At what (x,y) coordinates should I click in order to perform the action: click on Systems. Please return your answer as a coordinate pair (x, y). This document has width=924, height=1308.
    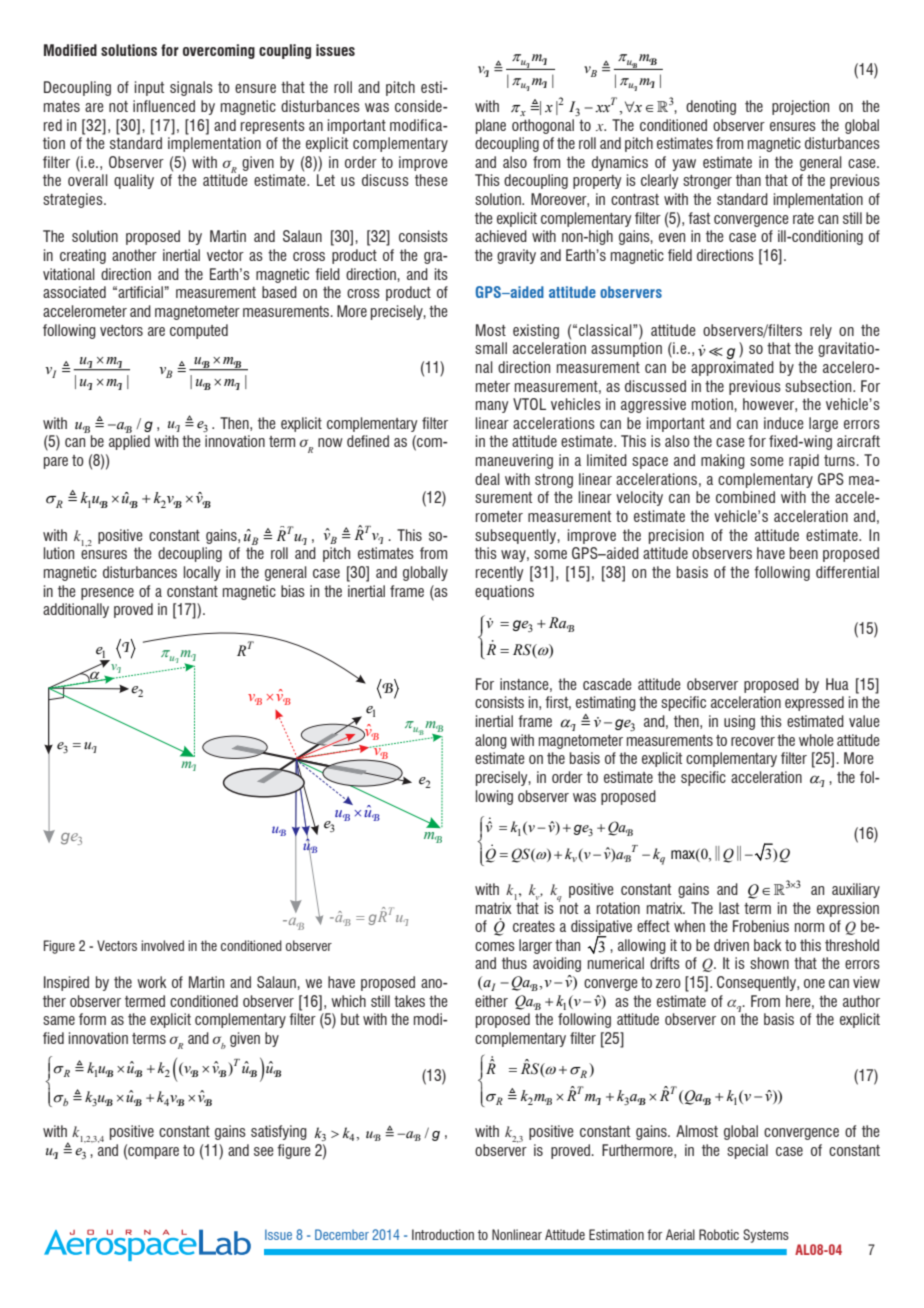
    Looking at the image, I should click on (766, 1236).
